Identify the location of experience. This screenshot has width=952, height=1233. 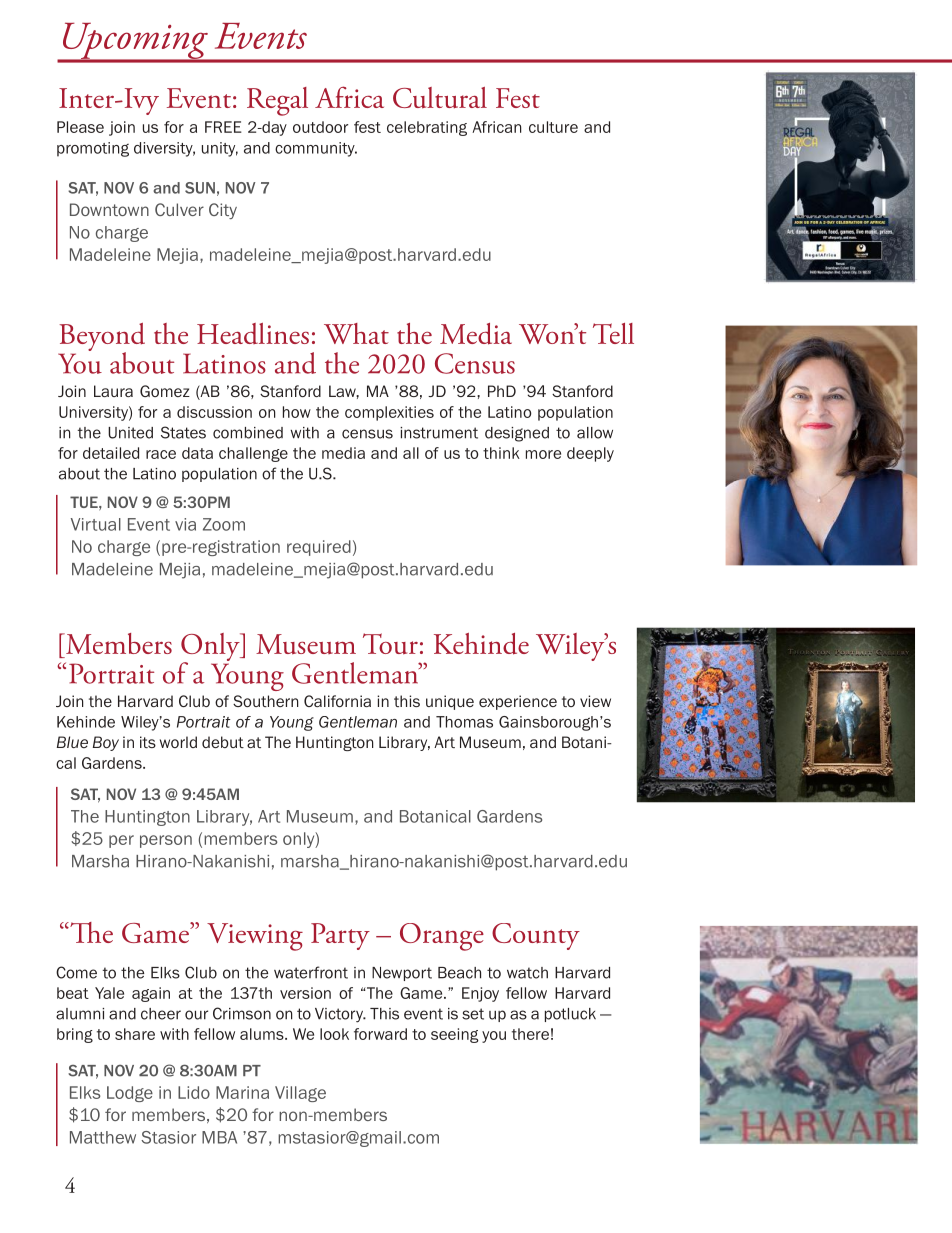
(518, 702).
